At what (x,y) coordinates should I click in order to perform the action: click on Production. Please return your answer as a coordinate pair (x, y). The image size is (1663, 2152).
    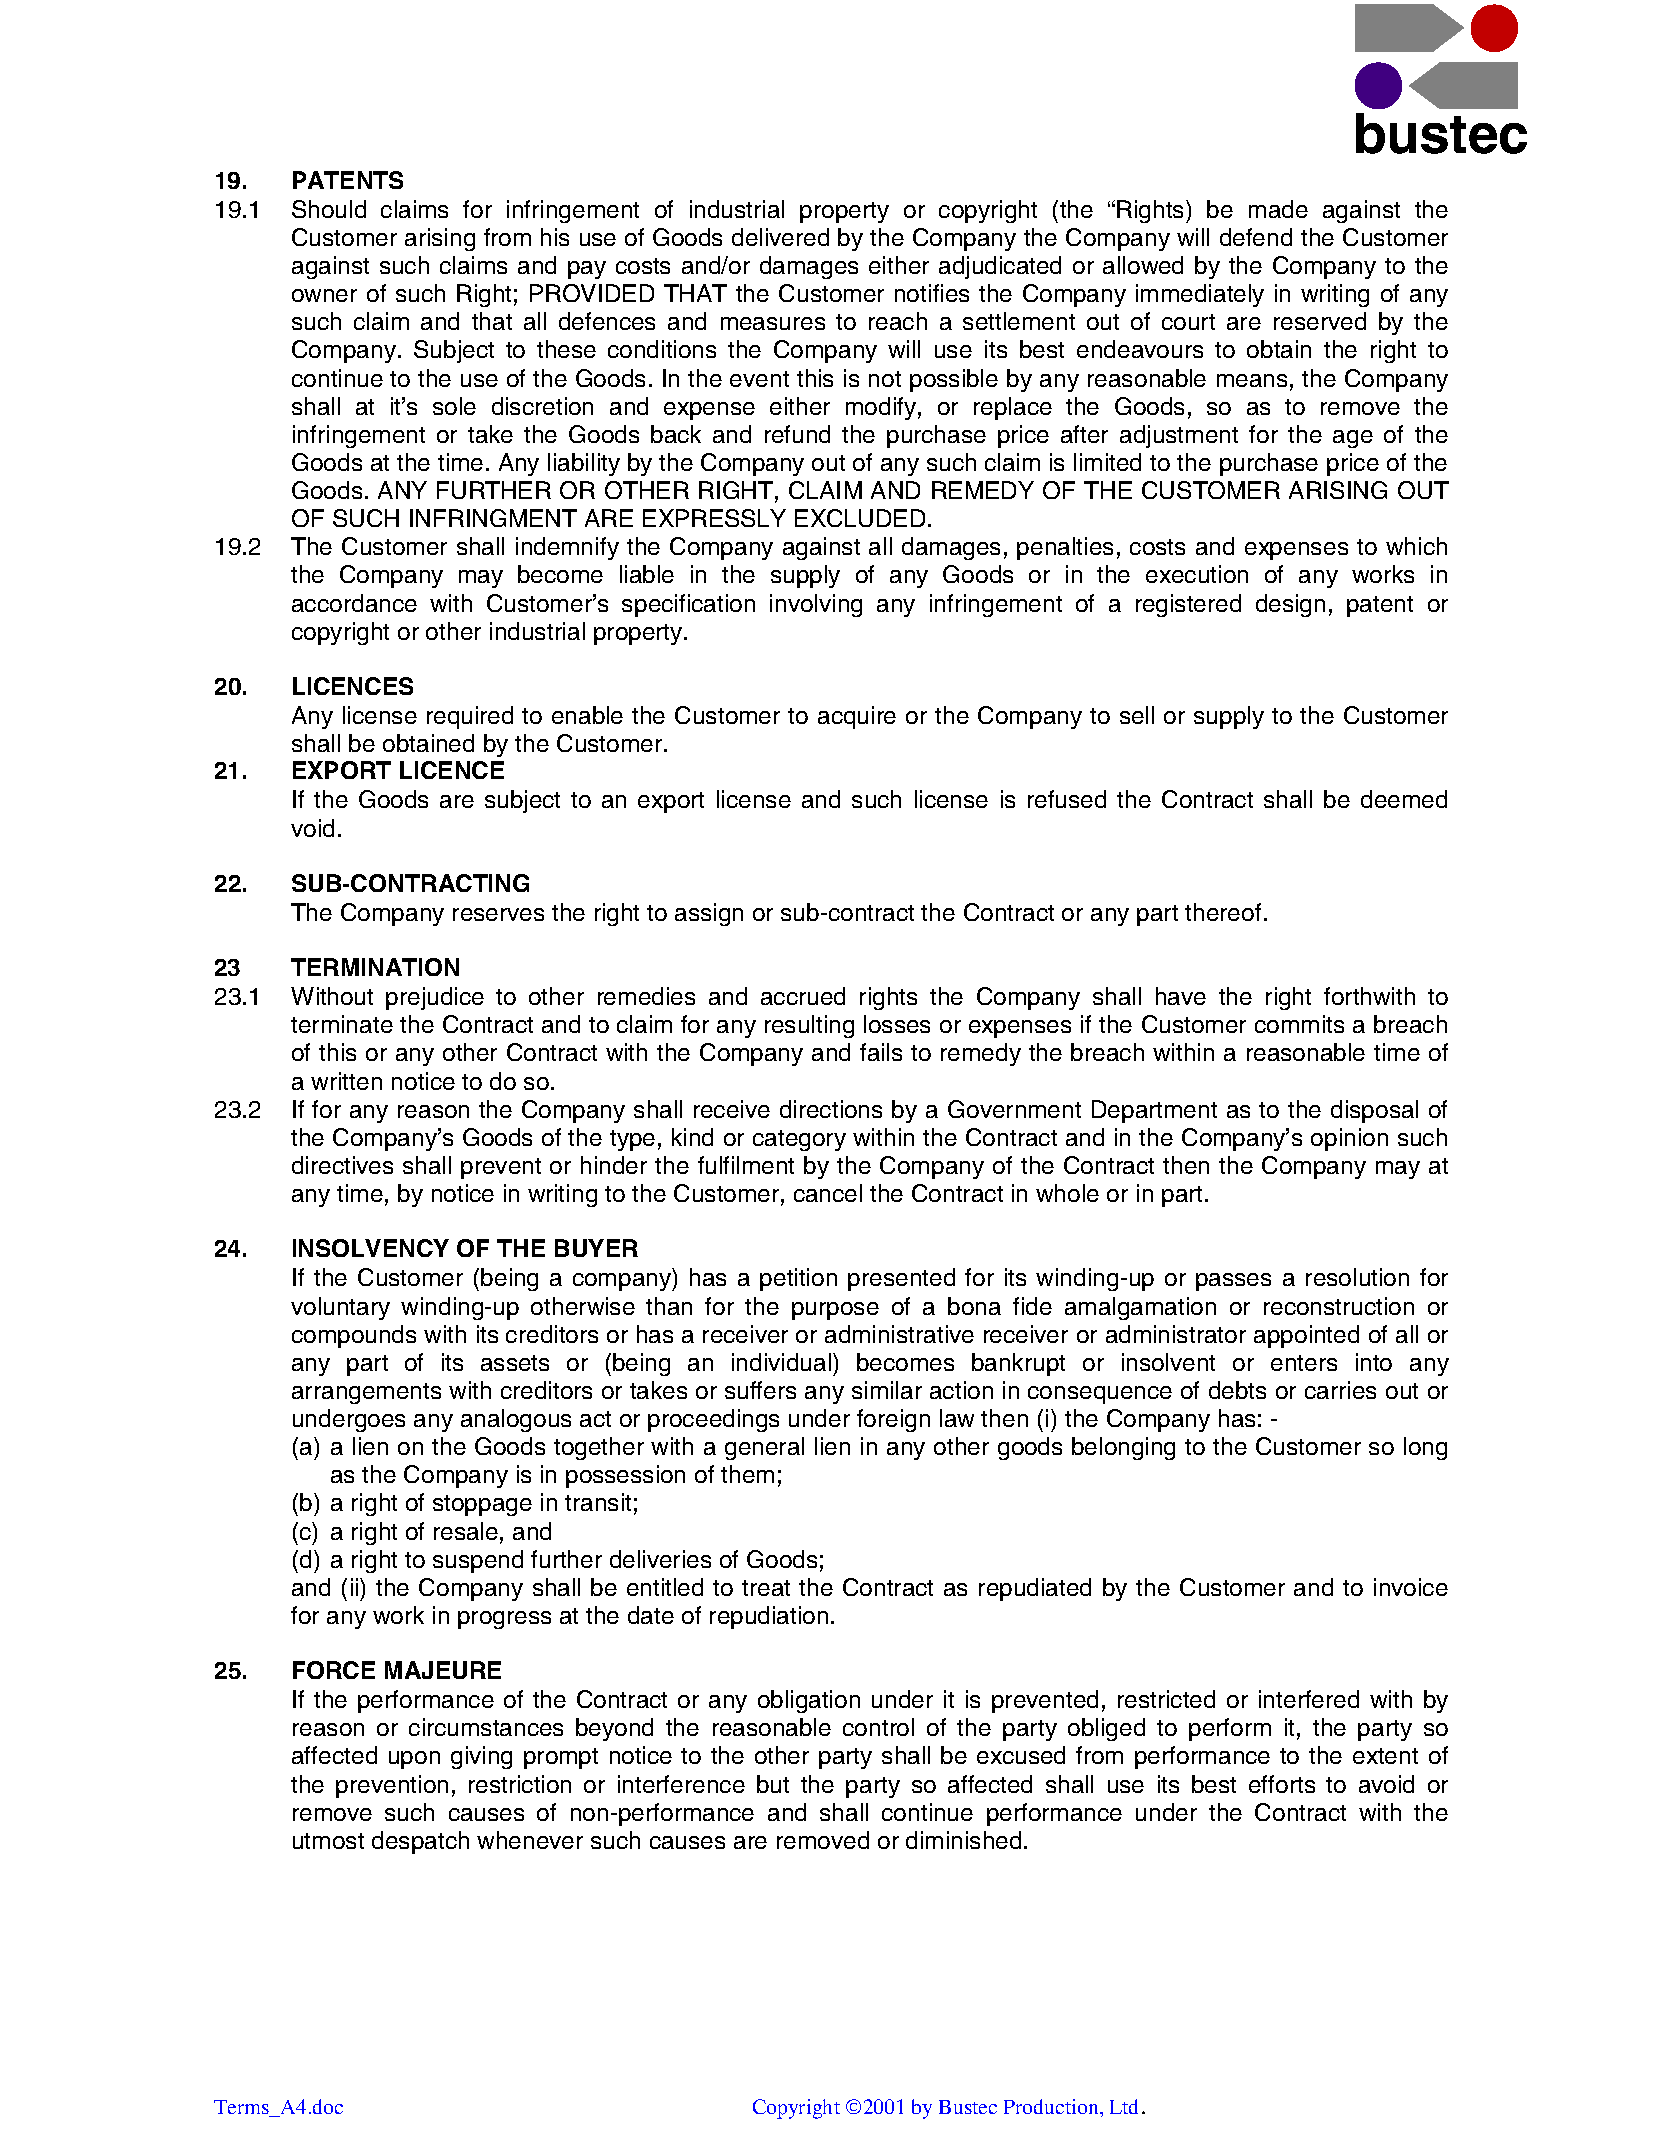
    Looking at the image, I should click on (1052, 2106).
